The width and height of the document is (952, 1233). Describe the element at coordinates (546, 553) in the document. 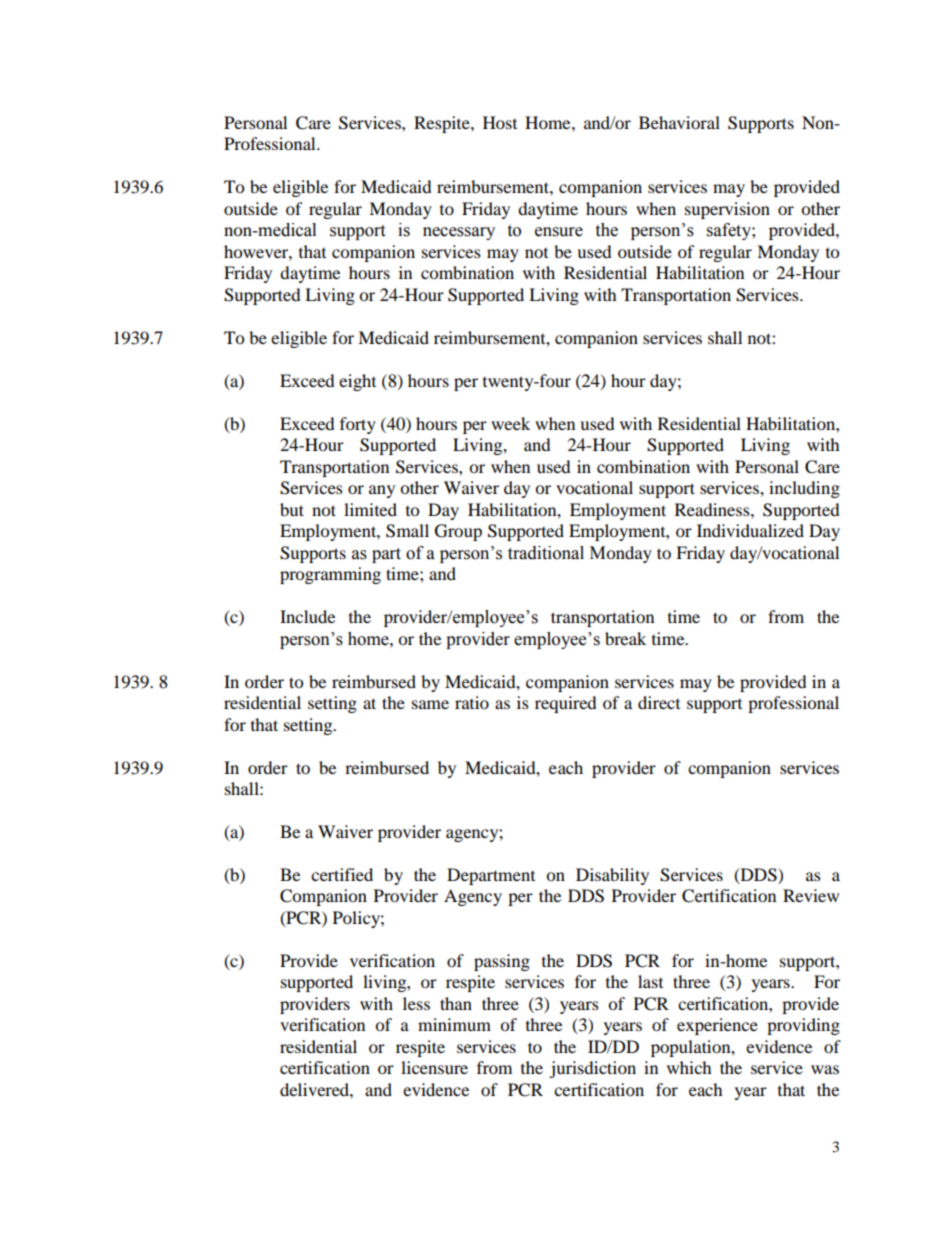

I see `traditional` at that location.
